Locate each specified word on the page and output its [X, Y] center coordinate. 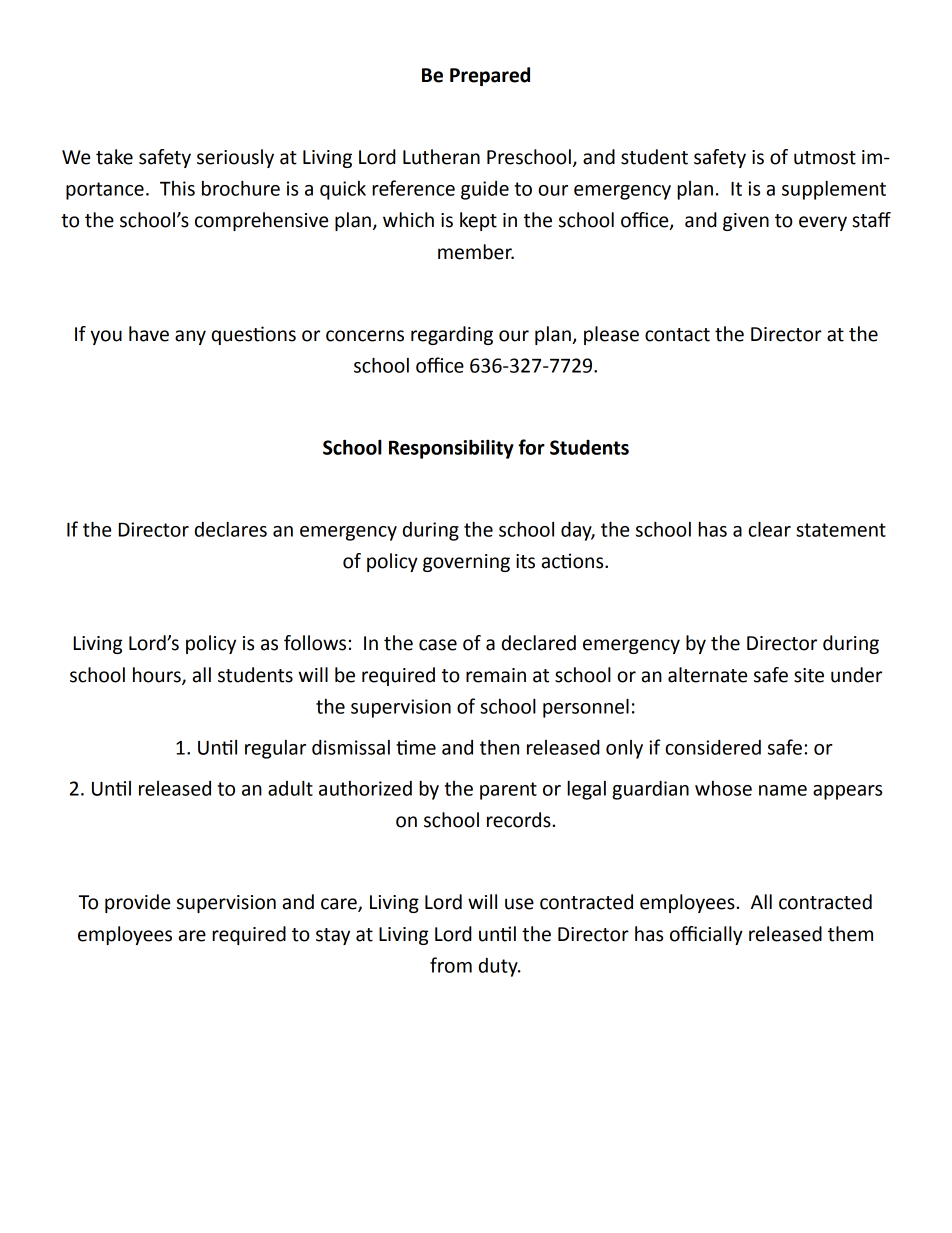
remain [496, 675]
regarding [452, 335]
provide [137, 903]
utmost [825, 158]
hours [158, 676]
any [190, 337]
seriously [235, 158]
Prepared [490, 76]
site [809, 675]
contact [677, 335]
